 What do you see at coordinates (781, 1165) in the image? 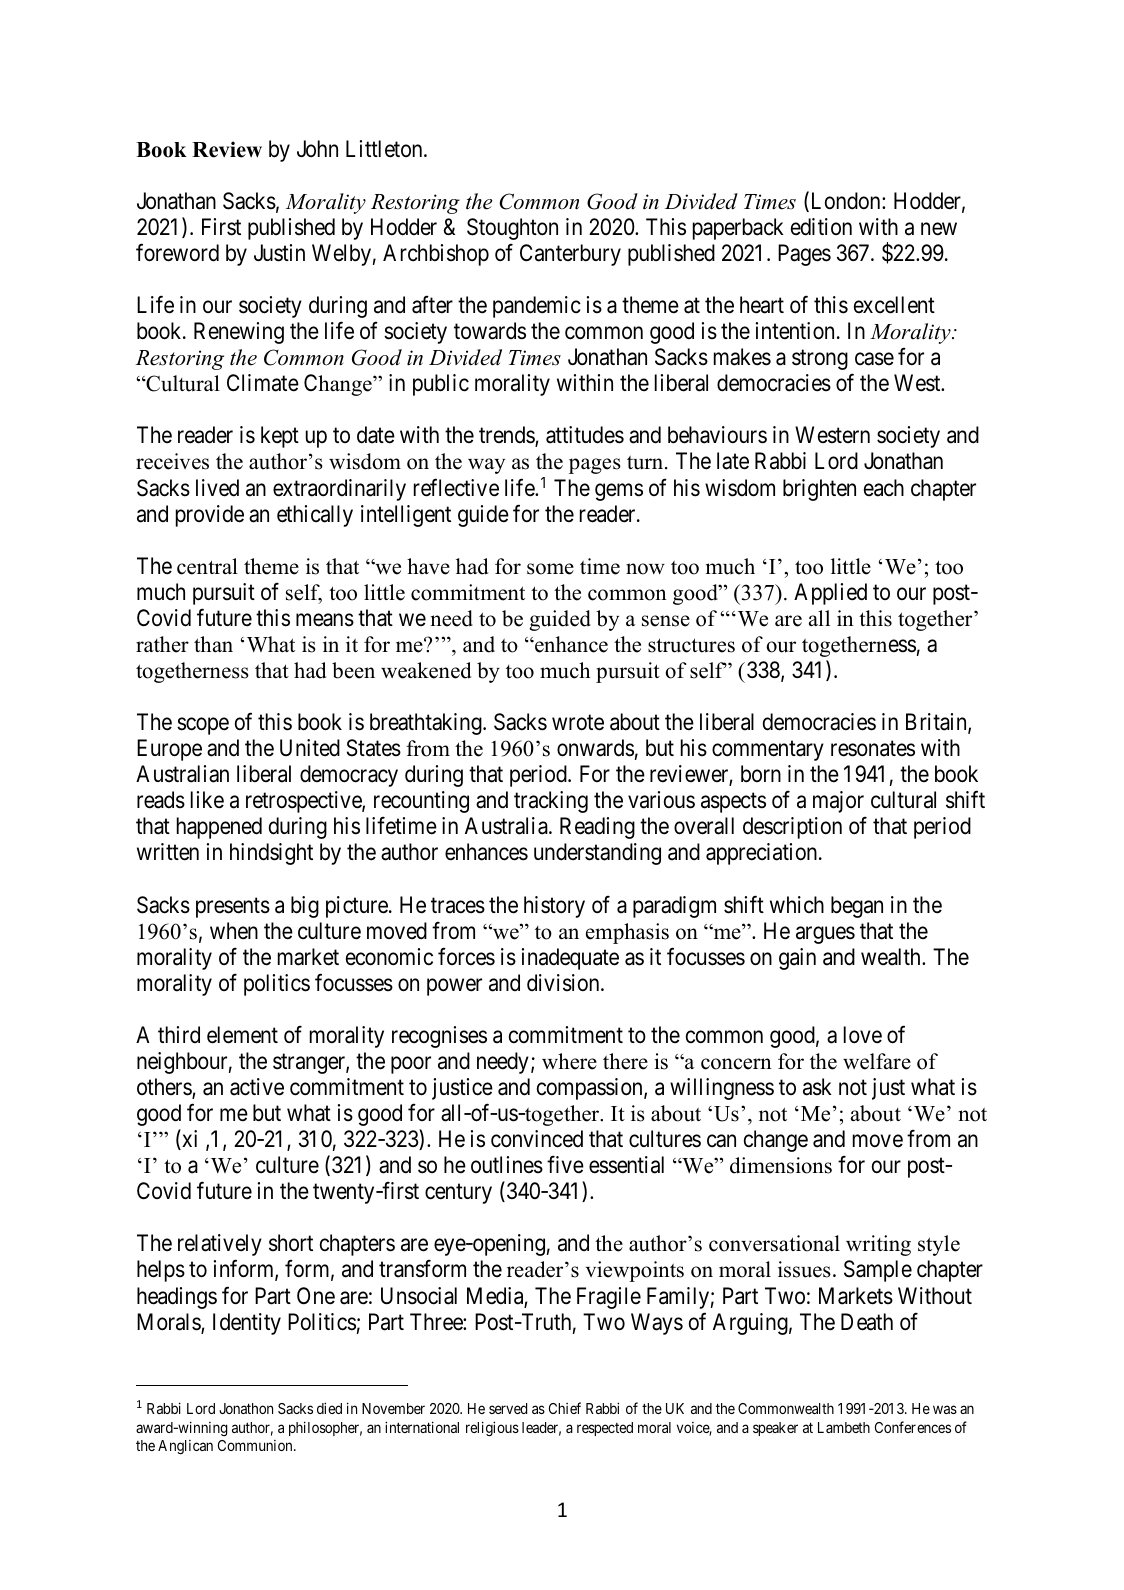
I see `dimensions` at bounding box center [781, 1165].
